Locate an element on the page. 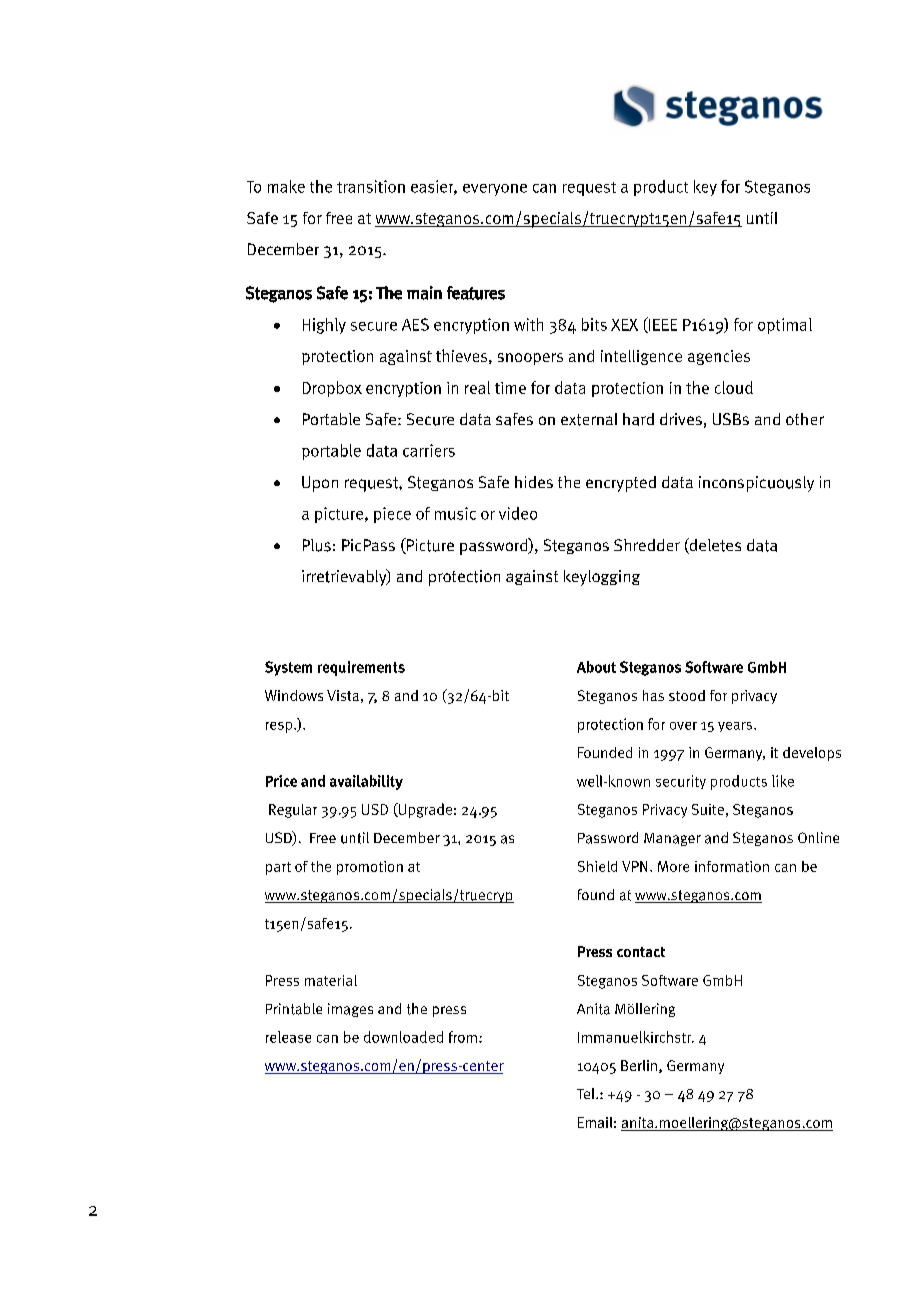 This image has height=1308, width=924. cloud is located at coordinates (734, 387).
